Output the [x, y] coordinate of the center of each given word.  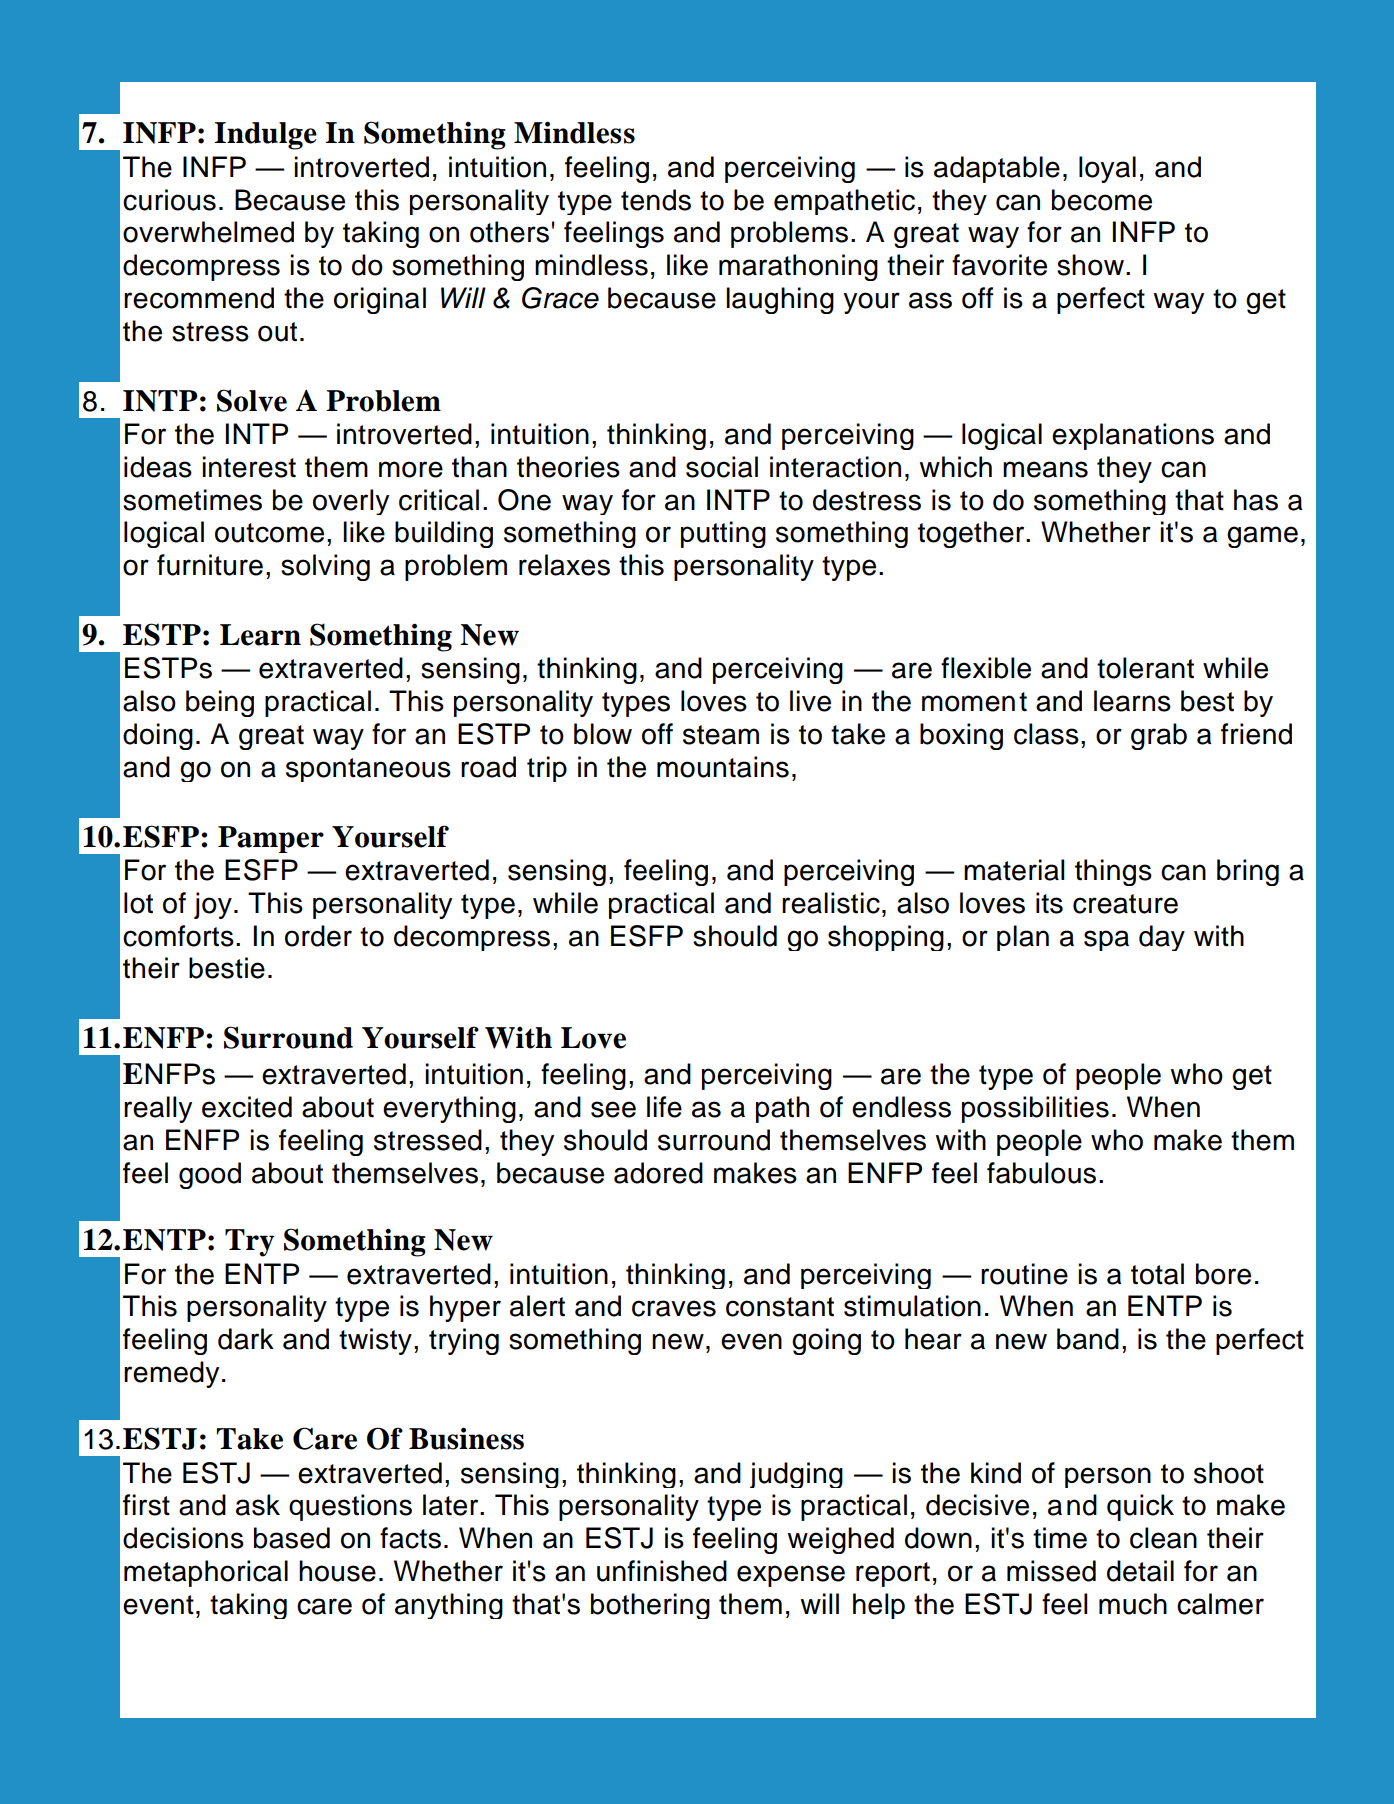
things [1113, 872]
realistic [831, 903]
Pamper [271, 839]
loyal [1107, 169]
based [292, 1538]
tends [656, 200]
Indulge [266, 136]
